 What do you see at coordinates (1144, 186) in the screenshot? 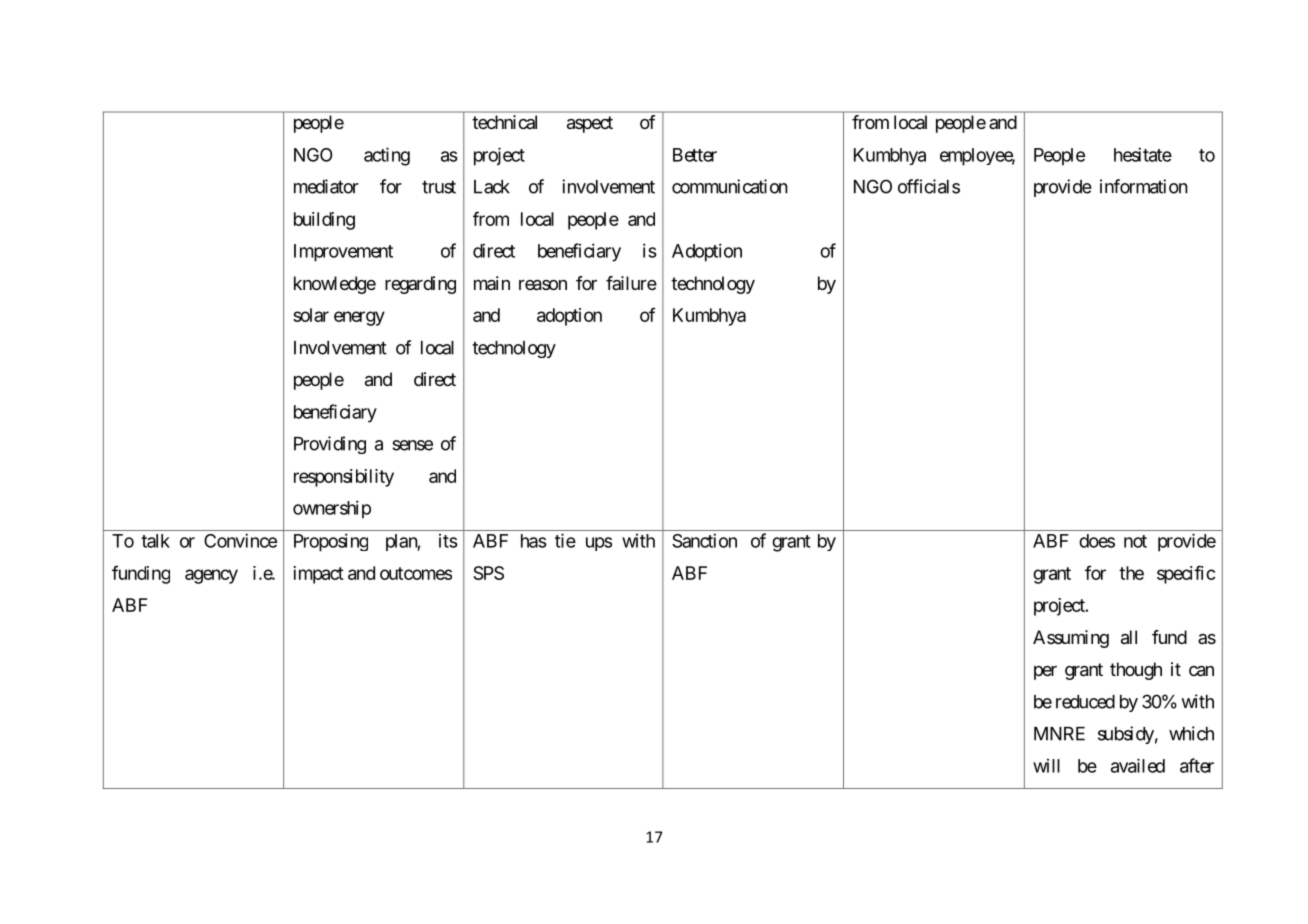
I see `information` at bounding box center [1144, 186].
